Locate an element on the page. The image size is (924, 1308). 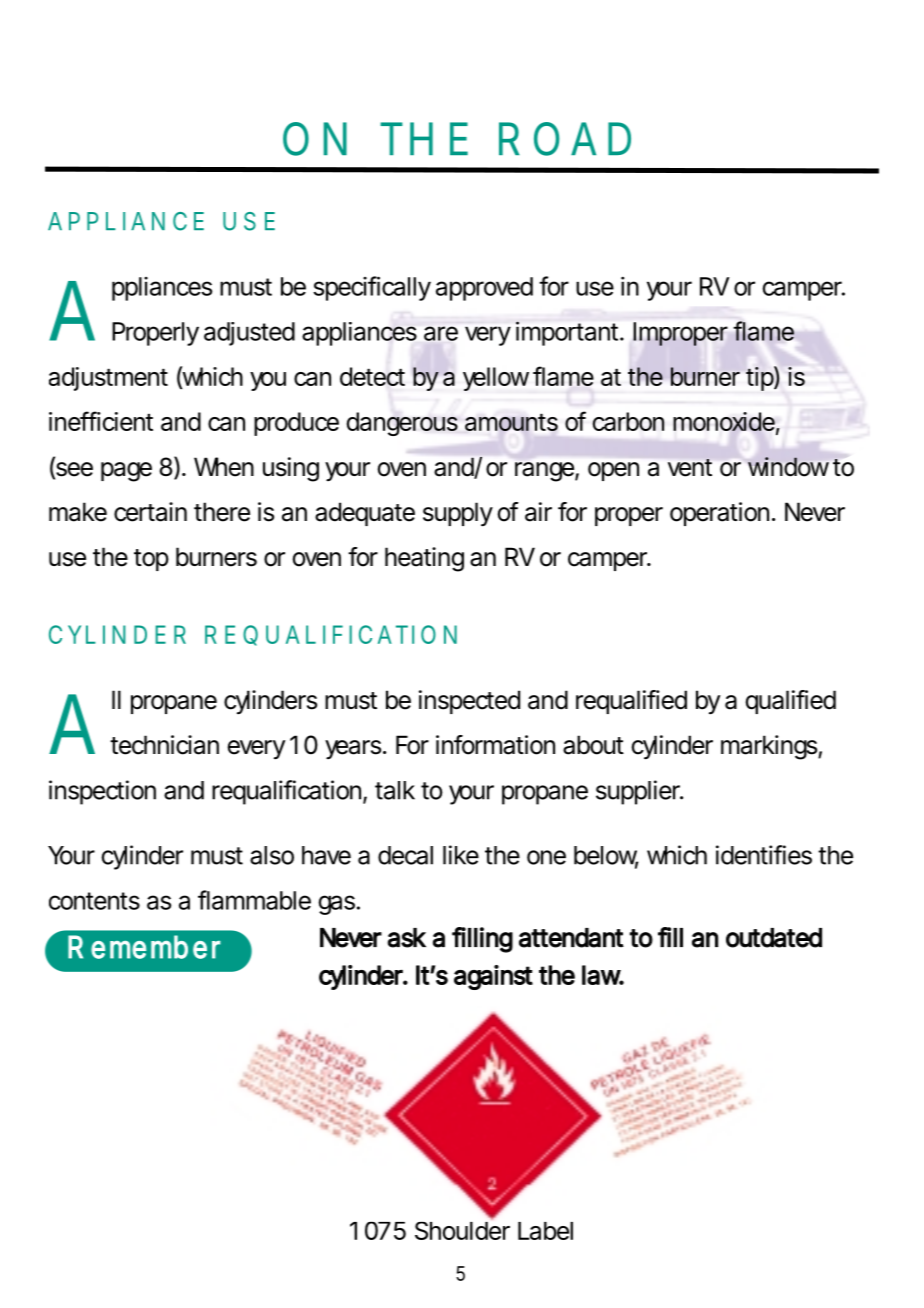
outdated is located at coordinates (774, 938).
